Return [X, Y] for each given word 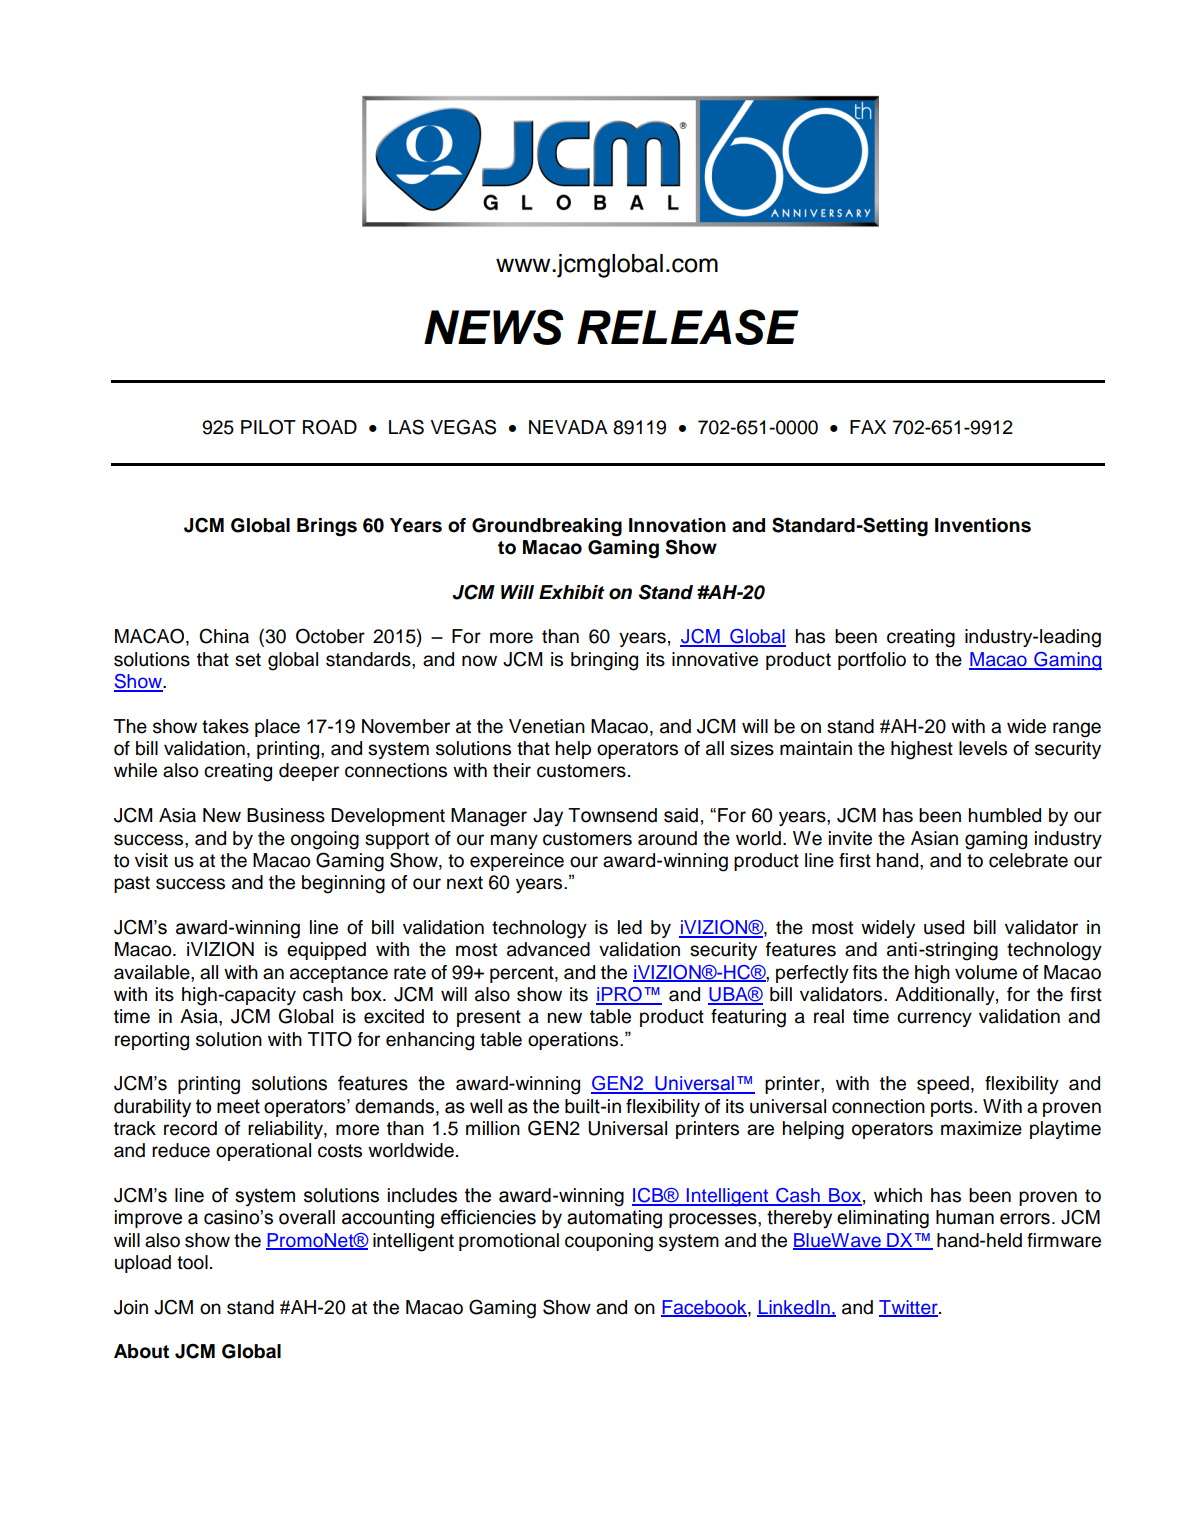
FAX [868, 427]
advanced [548, 949]
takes [225, 726]
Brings [327, 527]
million [493, 1128]
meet [238, 1106]
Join [131, 1307]
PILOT [268, 427]
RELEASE [688, 327]
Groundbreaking [547, 527]
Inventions [983, 525]
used [944, 927]
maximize [981, 1128]
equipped [326, 951]
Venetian [547, 726]
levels [983, 748]
